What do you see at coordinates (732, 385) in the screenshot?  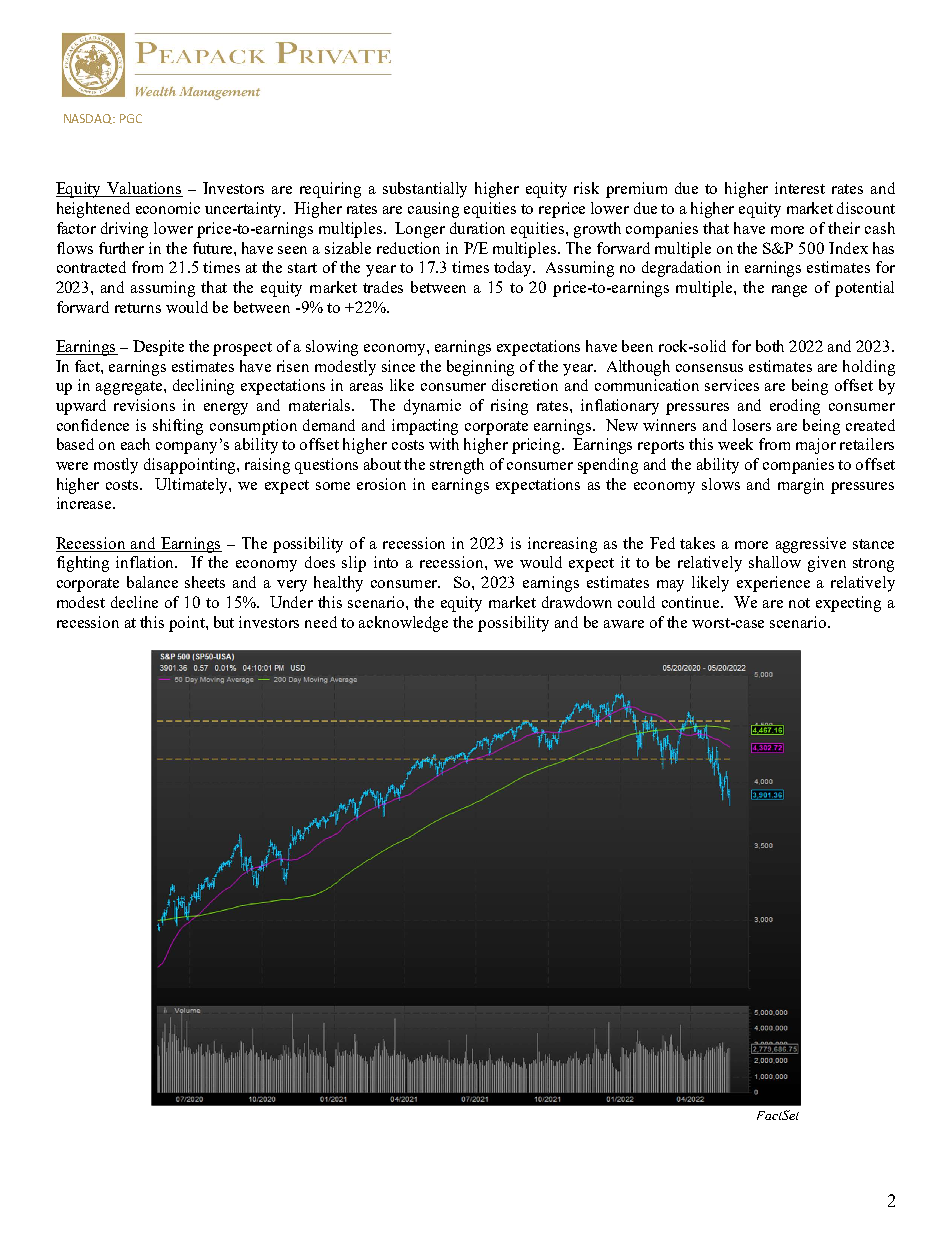 I see `services` at bounding box center [732, 385].
